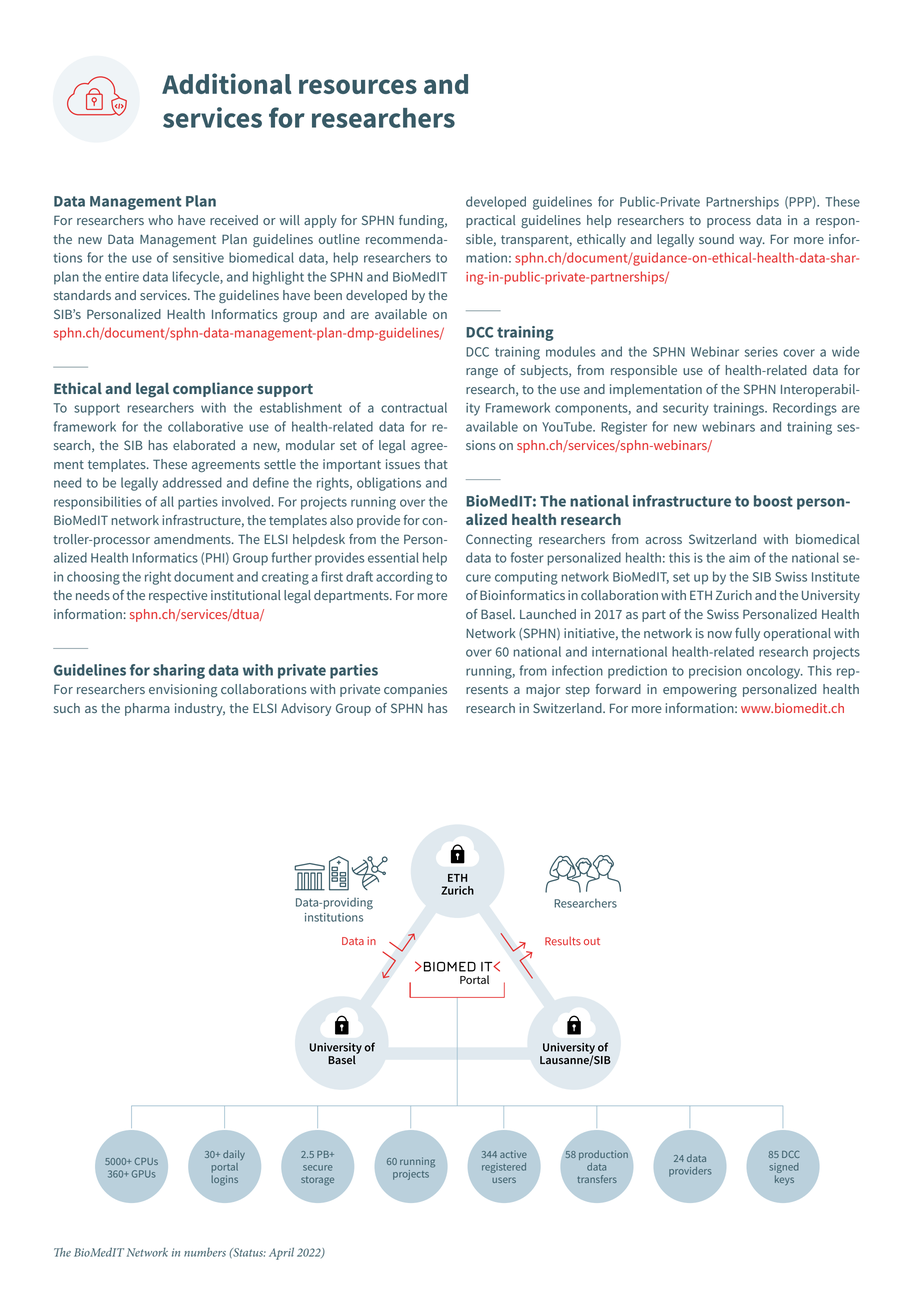  What do you see at coordinates (775, 672) in the document?
I see `oncology` at bounding box center [775, 672].
